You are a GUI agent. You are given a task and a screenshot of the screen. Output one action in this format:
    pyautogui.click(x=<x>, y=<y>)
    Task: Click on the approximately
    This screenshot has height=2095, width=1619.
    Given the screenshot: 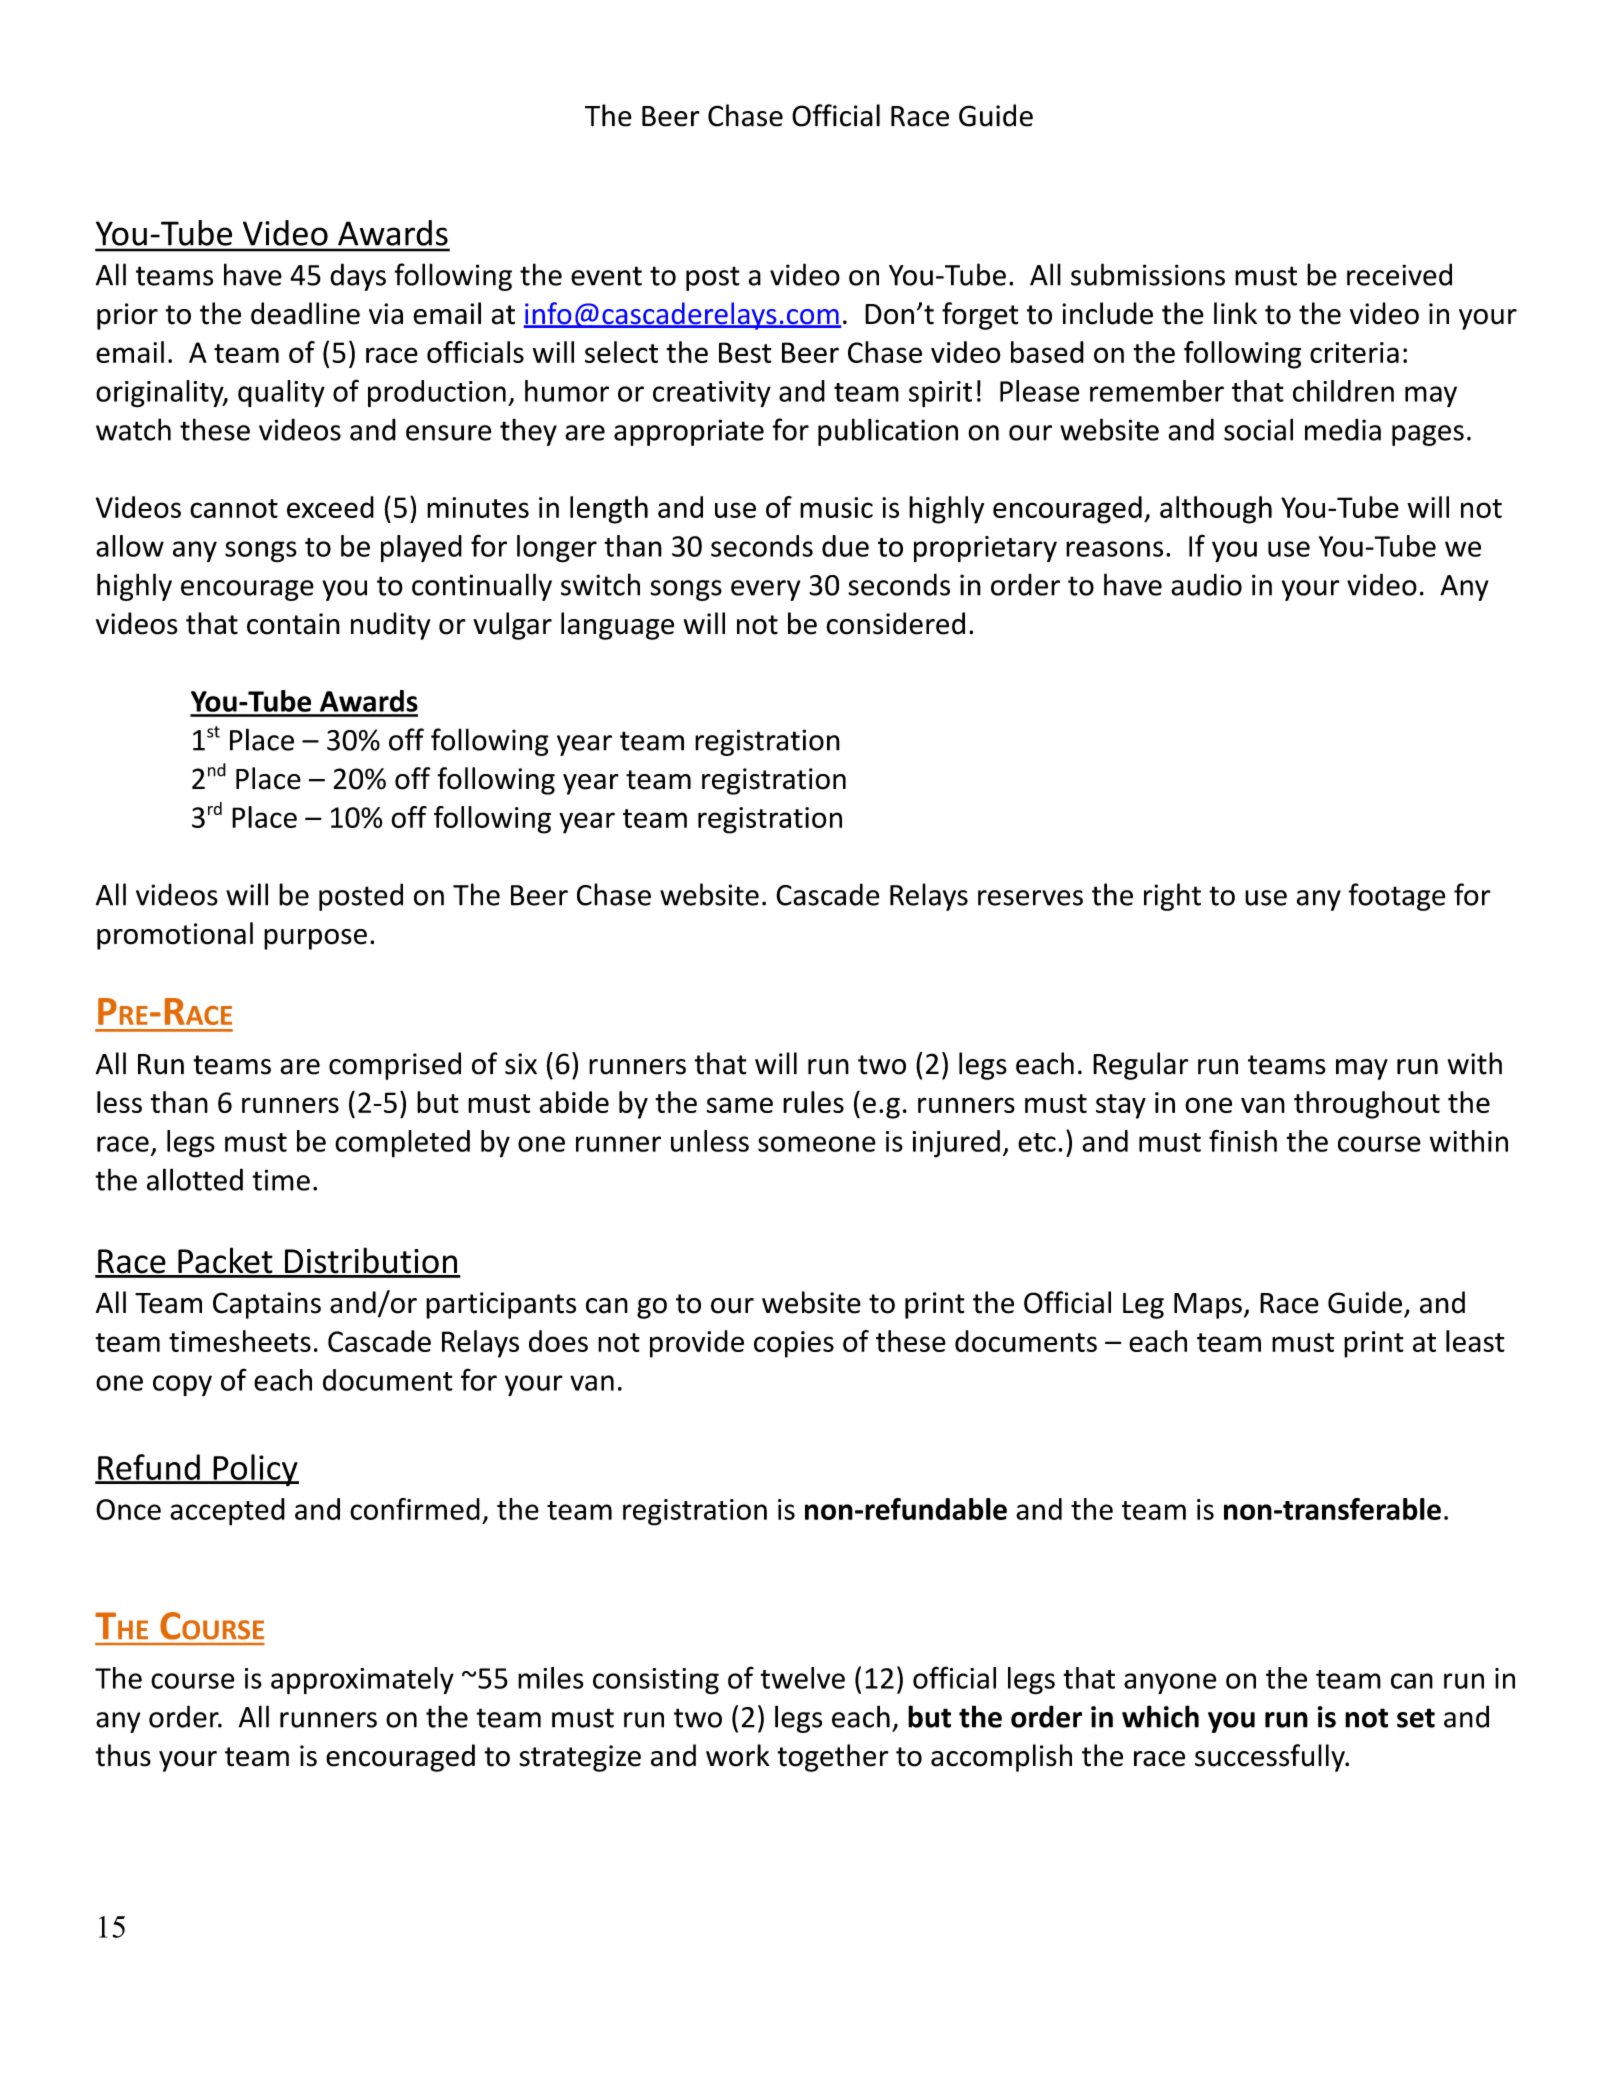 What is the action you would take?
    pyautogui.click(x=362, y=1681)
